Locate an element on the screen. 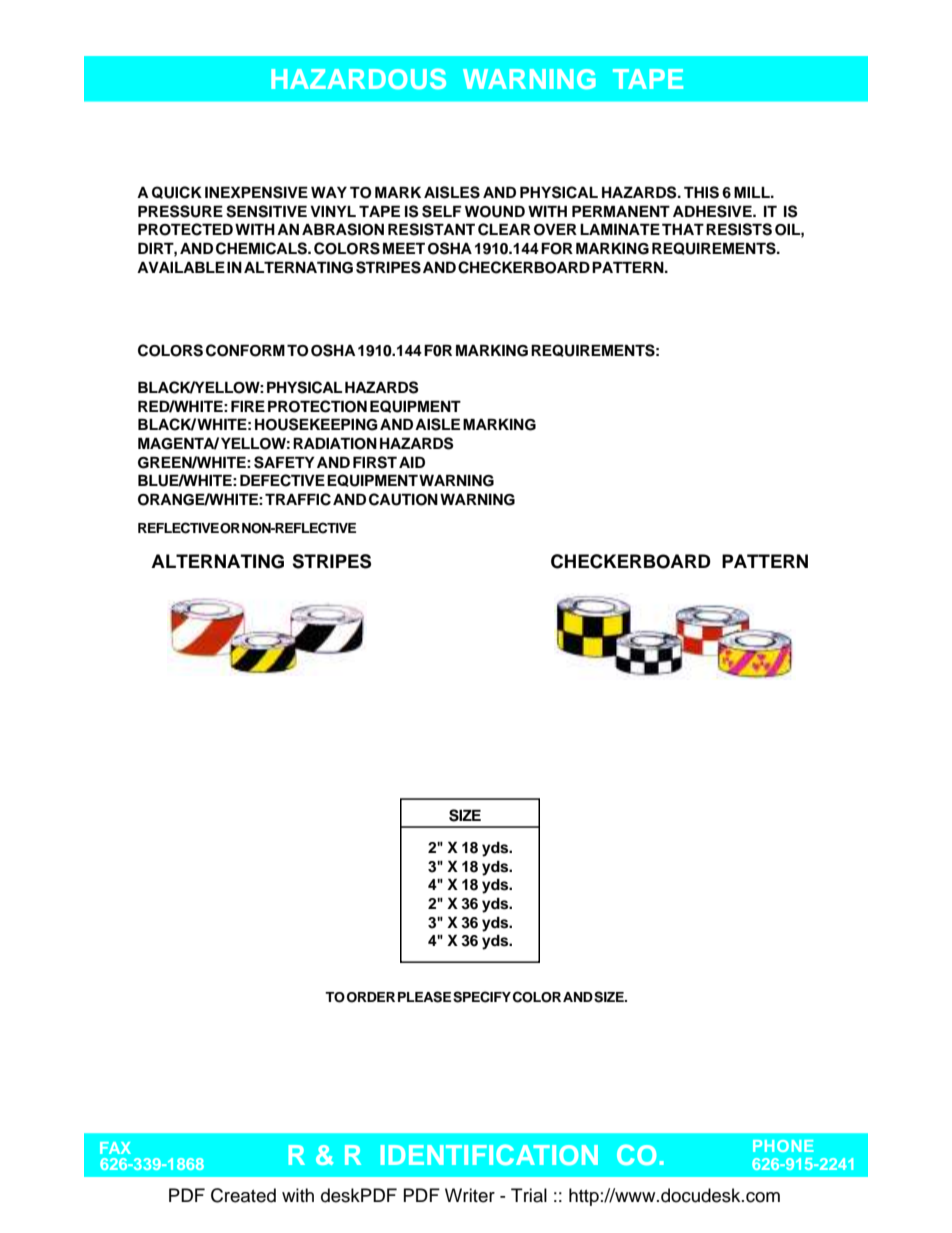 The height and width of the screenshot is (1233, 952). SPECIFY is located at coordinates (482, 997).
